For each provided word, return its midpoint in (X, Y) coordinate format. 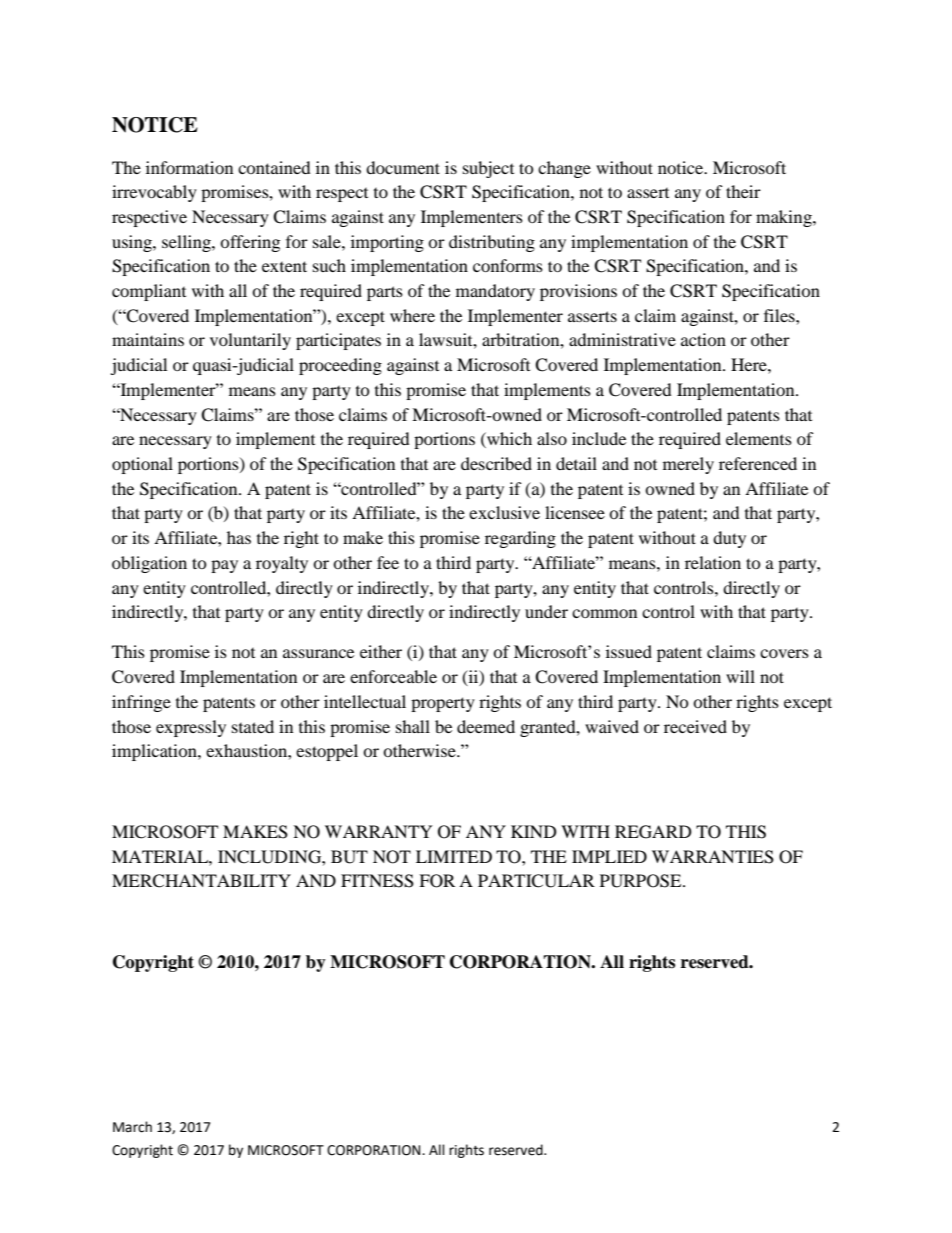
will (740, 676)
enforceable (393, 676)
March (132, 1127)
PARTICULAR (536, 881)
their (743, 191)
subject (488, 169)
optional (142, 465)
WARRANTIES (713, 857)
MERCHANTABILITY (201, 881)
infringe (141, 703)
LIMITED (454, 856)
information (189, 167)
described (496, 463)
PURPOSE (642, 881)
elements (759, 438)
